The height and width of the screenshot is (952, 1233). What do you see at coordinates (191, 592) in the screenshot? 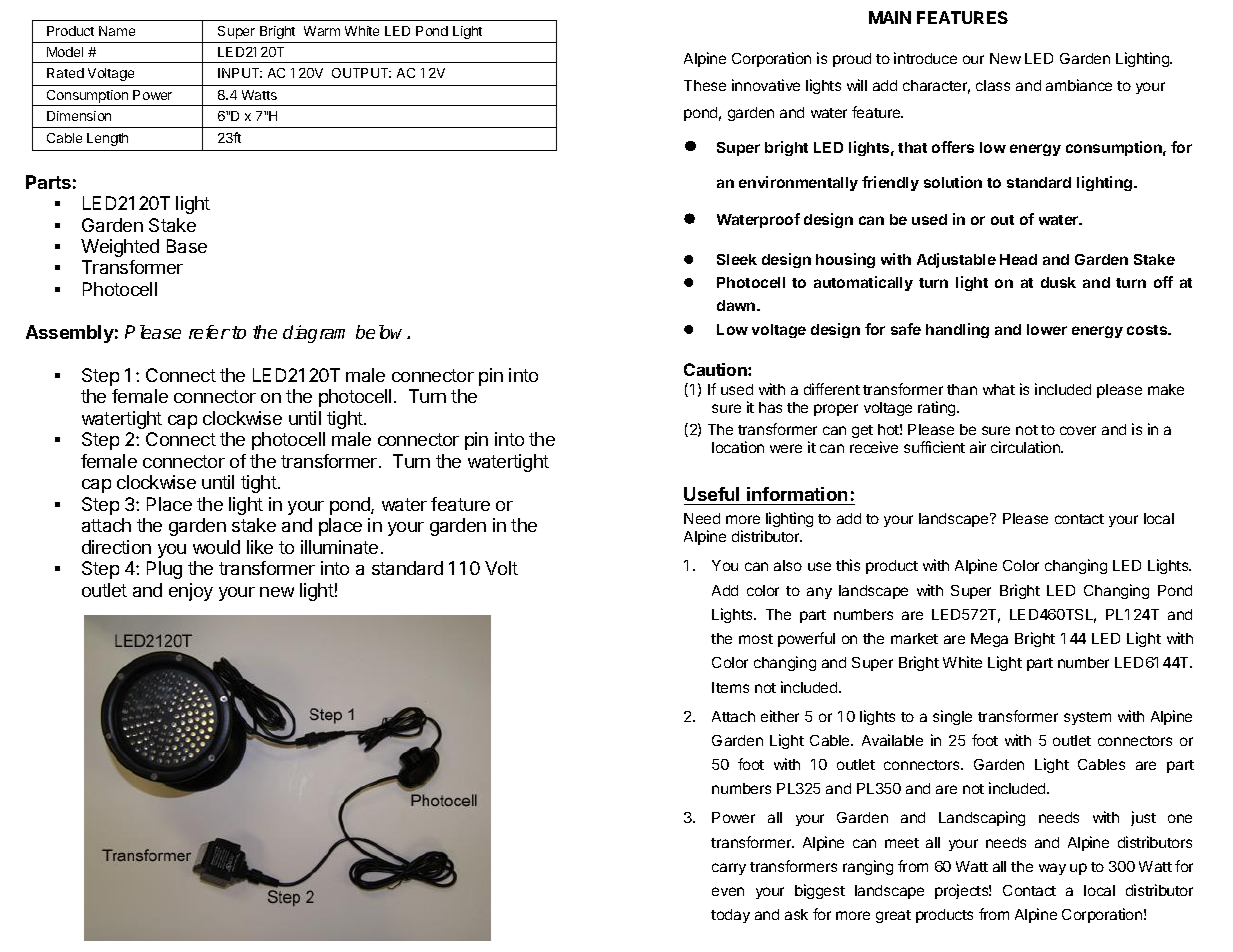
I see `enjoy` at bounding box center [191, 592].
